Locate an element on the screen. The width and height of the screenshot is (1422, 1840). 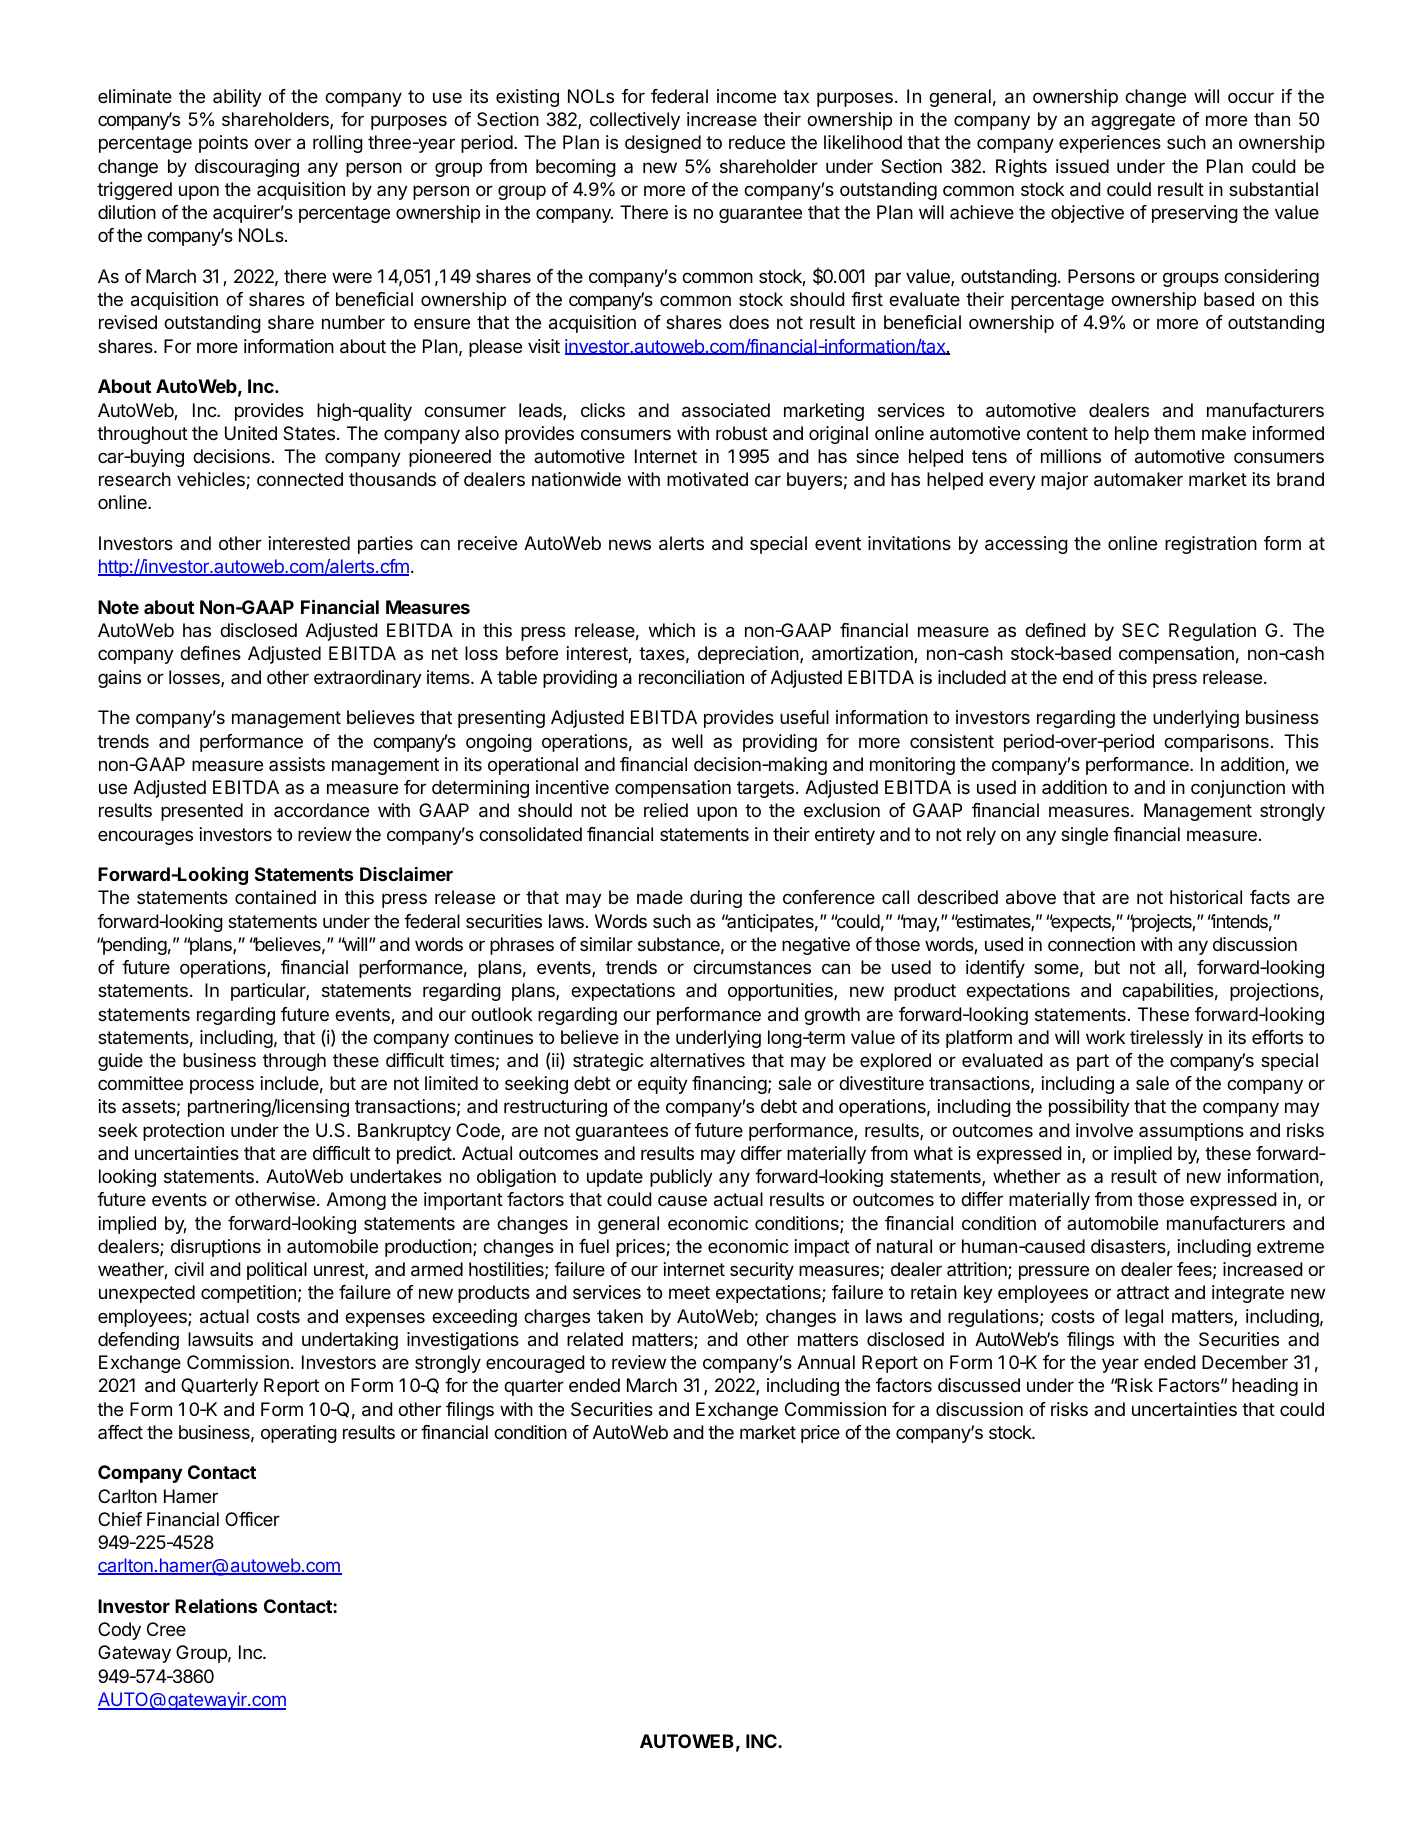
points is located at coordinates (223, 144).
